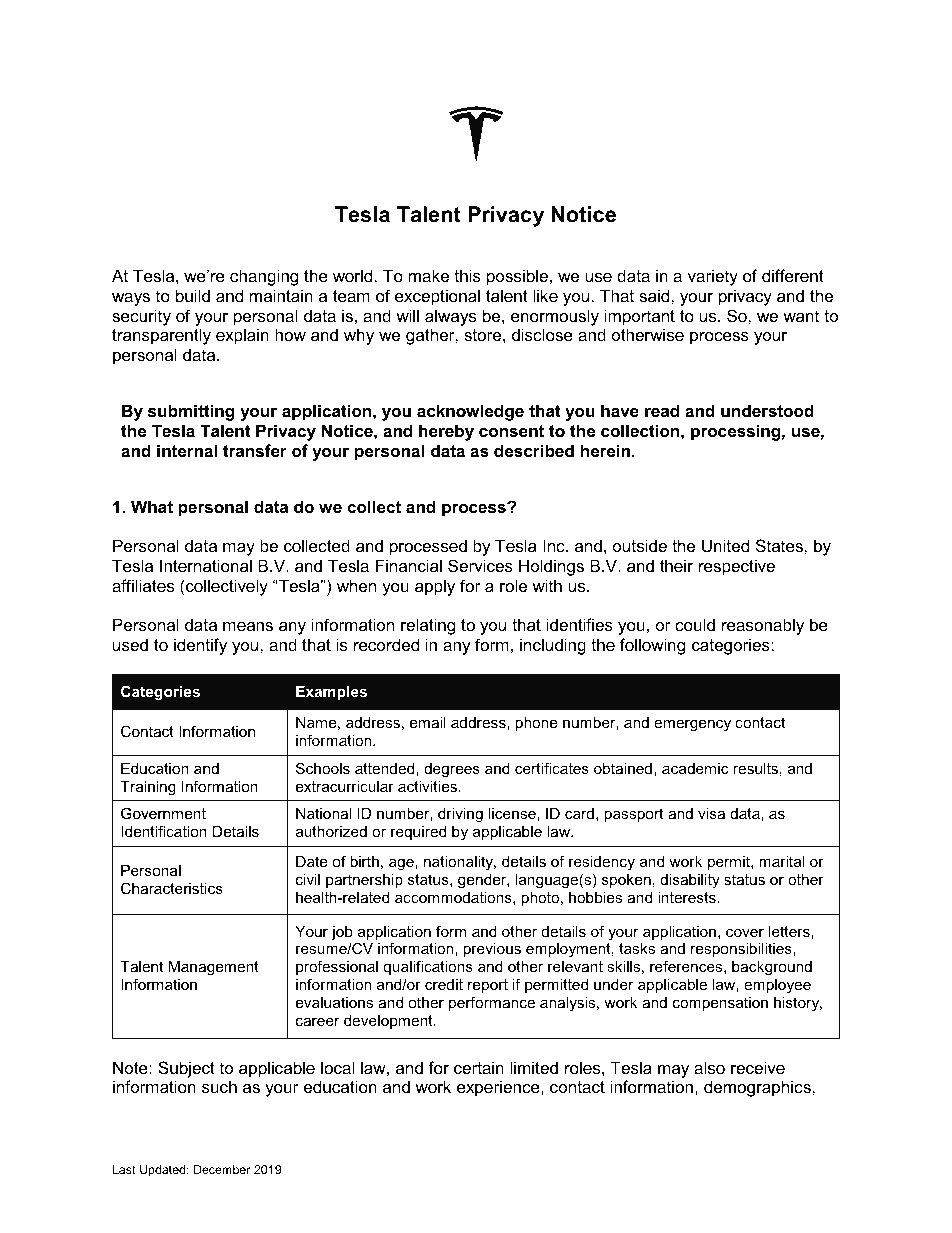  I want to click on build, so click(193, 295).
